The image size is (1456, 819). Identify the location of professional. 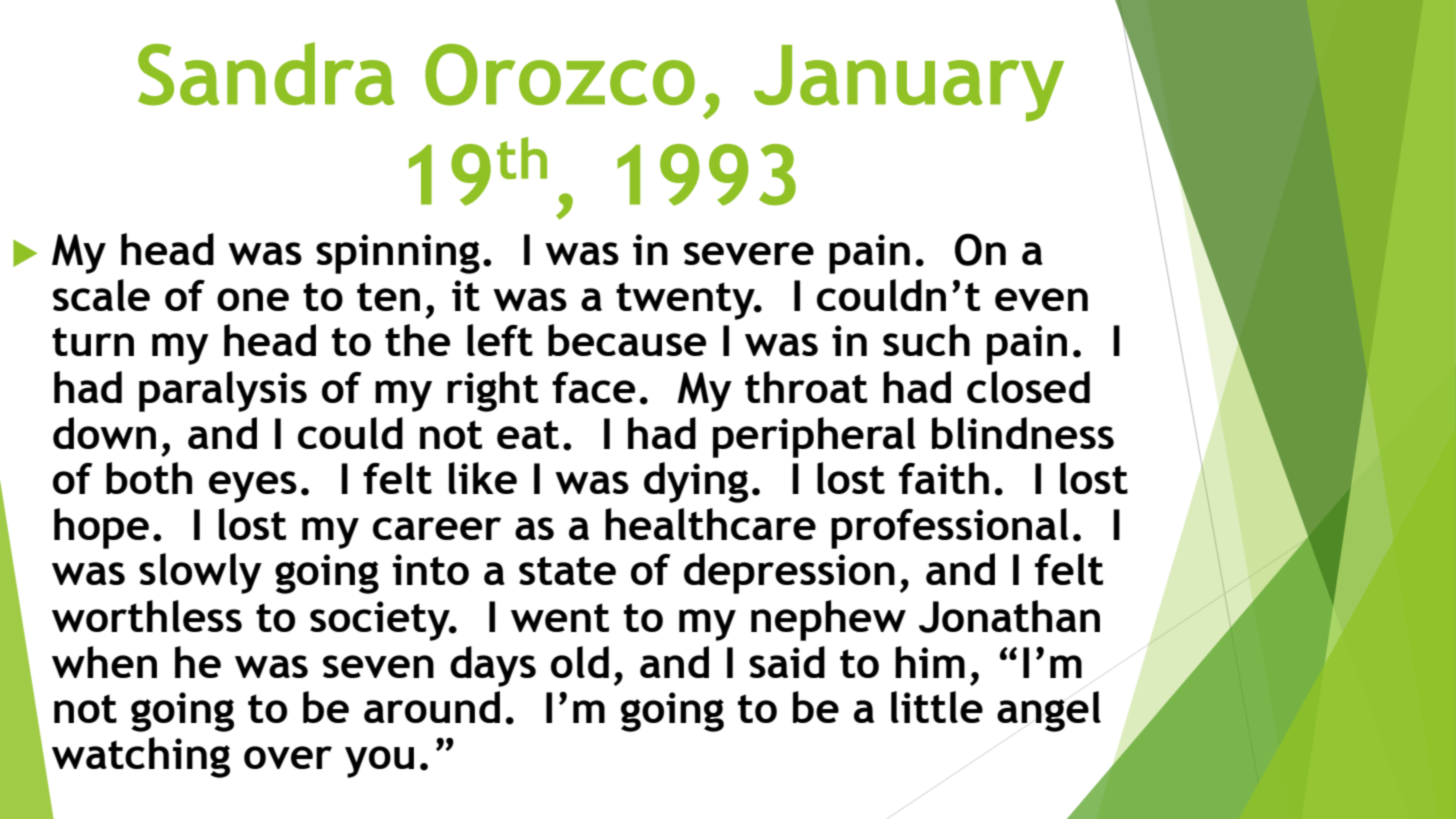
(950, 528).
